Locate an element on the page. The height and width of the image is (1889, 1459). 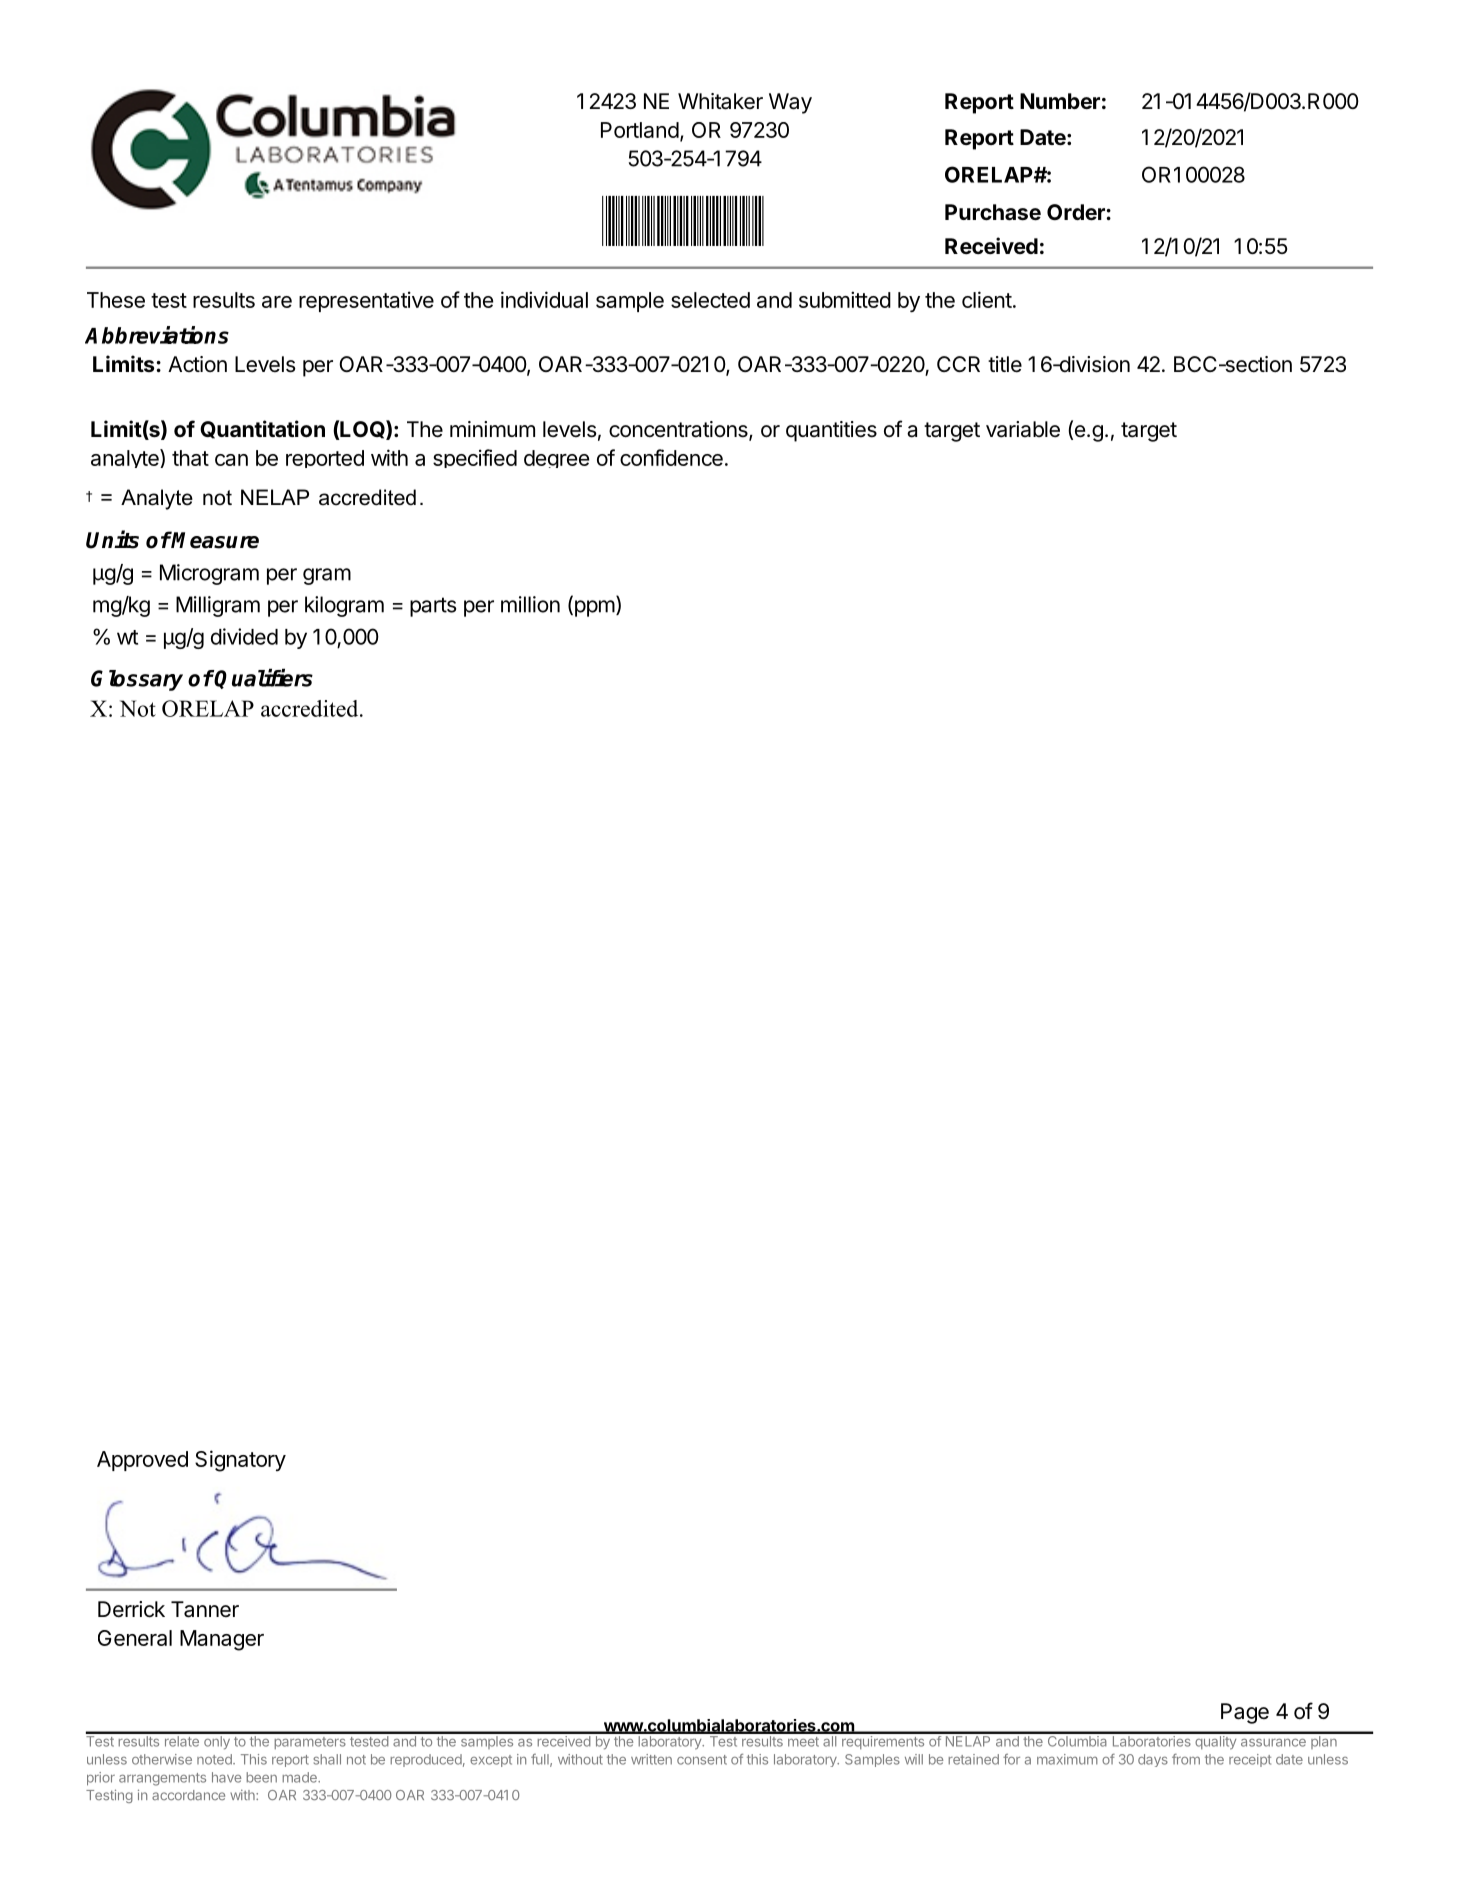
Portland is located at coordinates (640, 130).
